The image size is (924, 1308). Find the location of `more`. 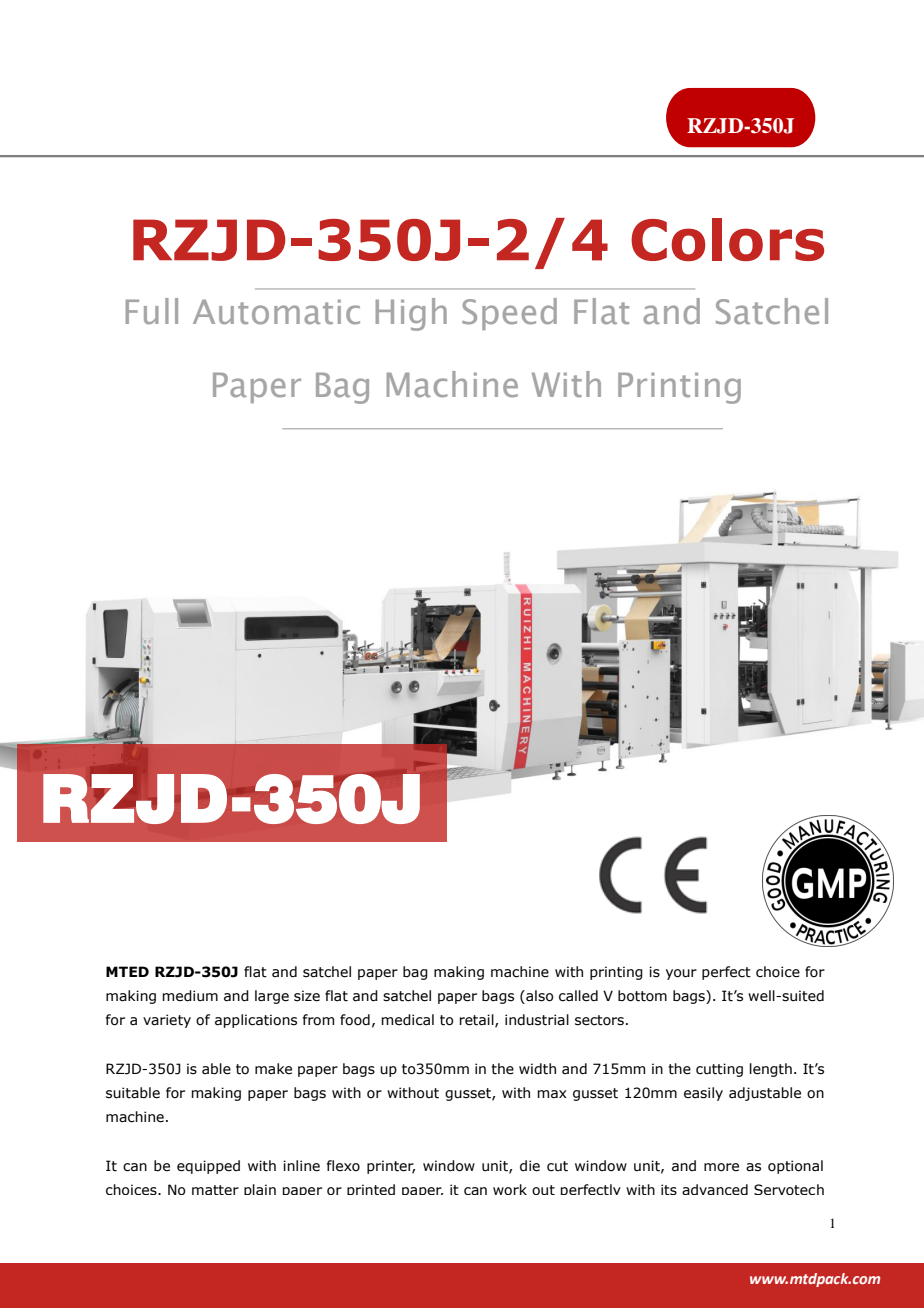

more is located at coordinates (721, 1167).
